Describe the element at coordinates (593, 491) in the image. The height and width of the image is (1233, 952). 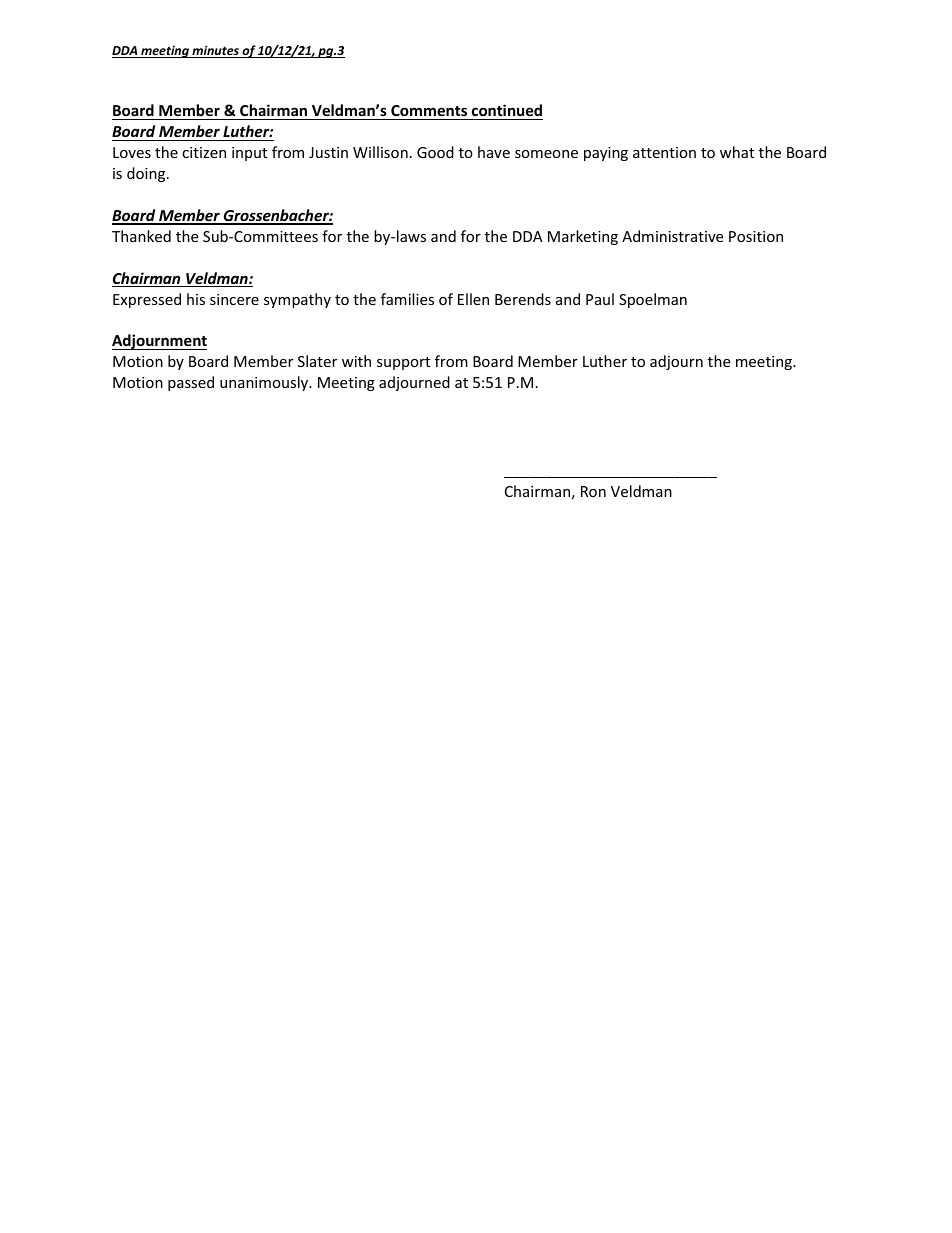
I see `Ron` at that location.
